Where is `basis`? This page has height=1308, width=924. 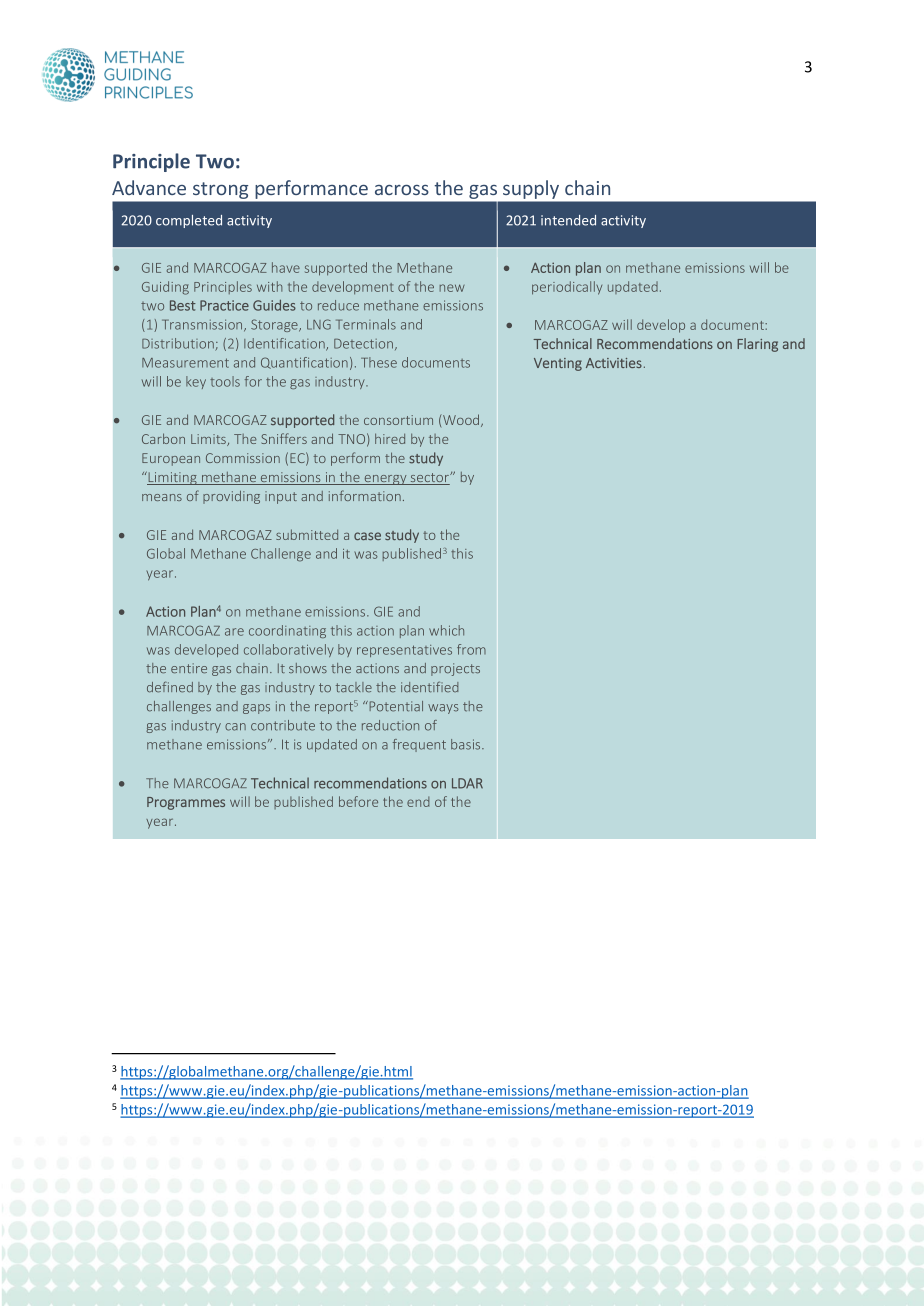
basis is located at coordinates (467, 744).
